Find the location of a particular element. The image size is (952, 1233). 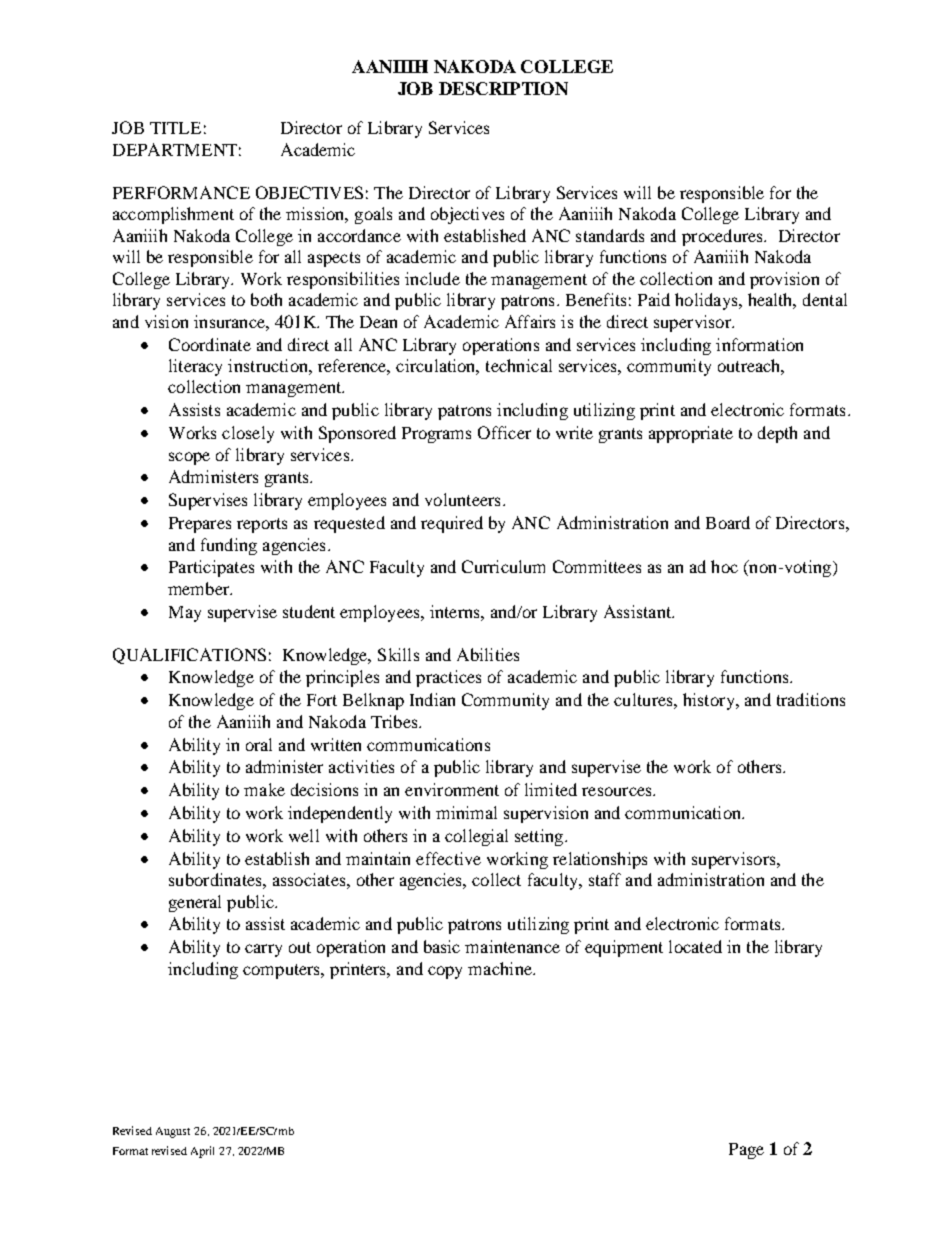

Abilities is located at coordinates (488, 654).
